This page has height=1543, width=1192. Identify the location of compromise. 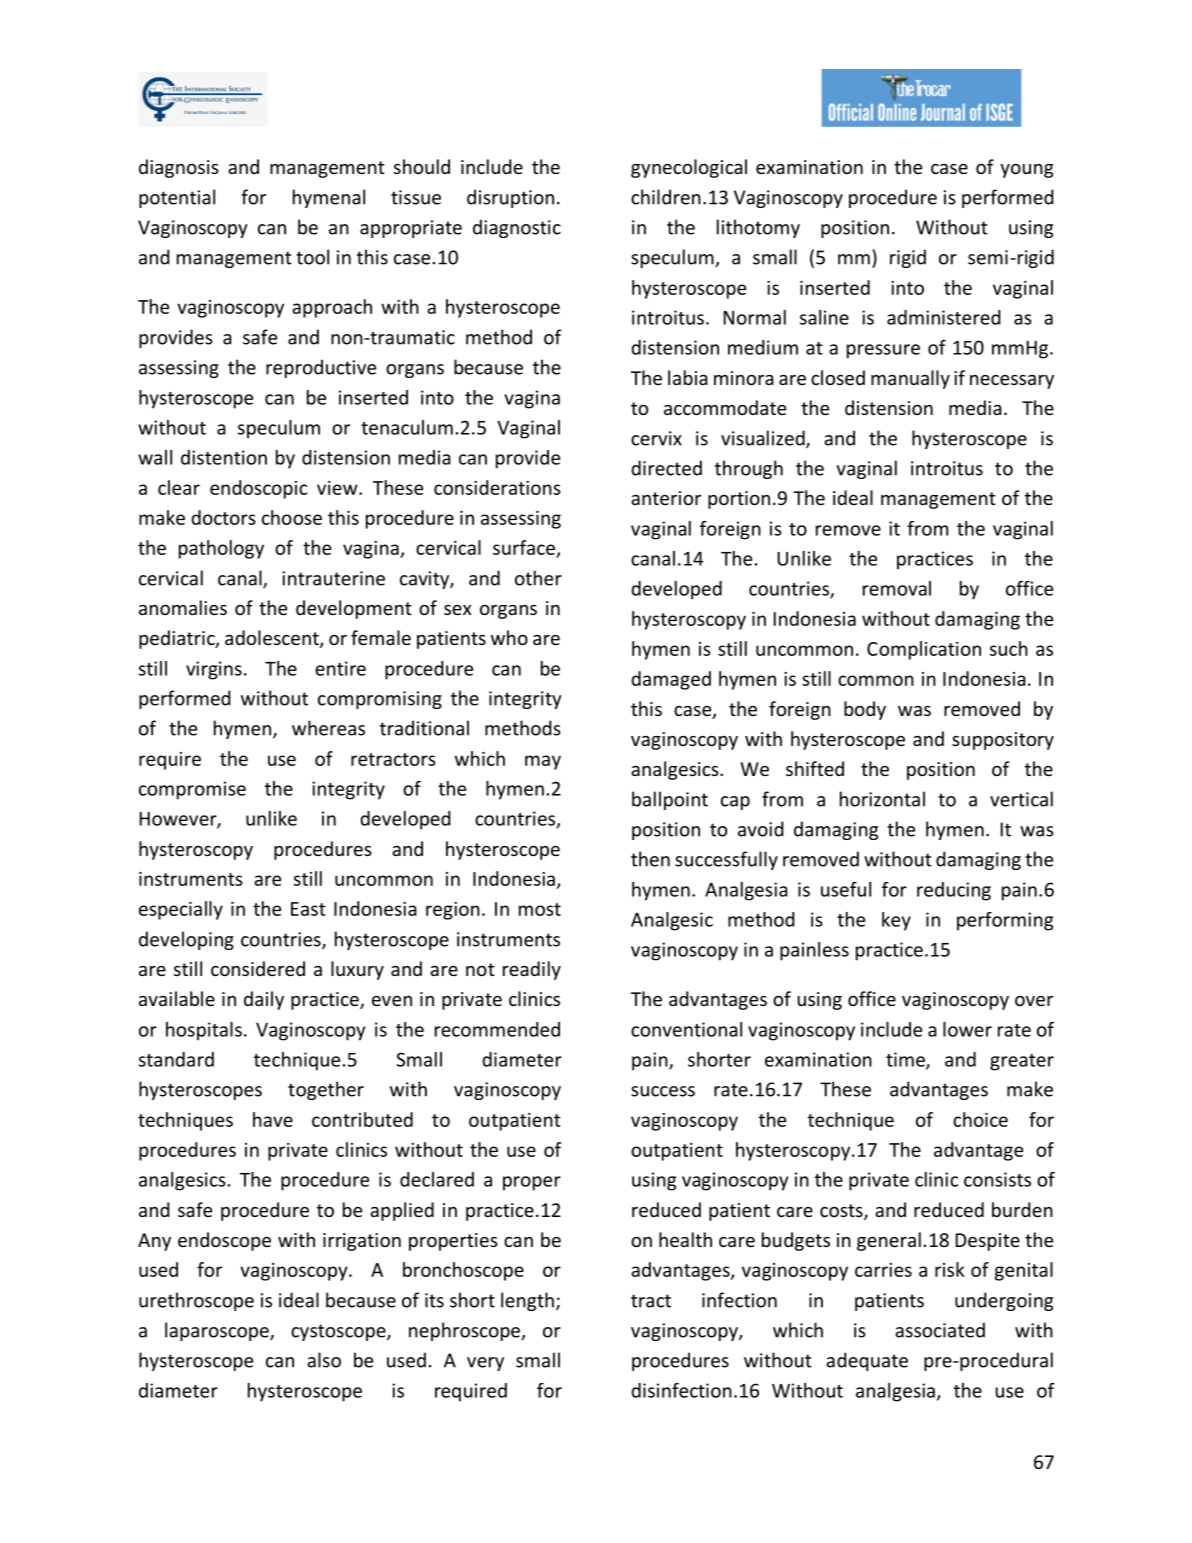
(192, 790).
